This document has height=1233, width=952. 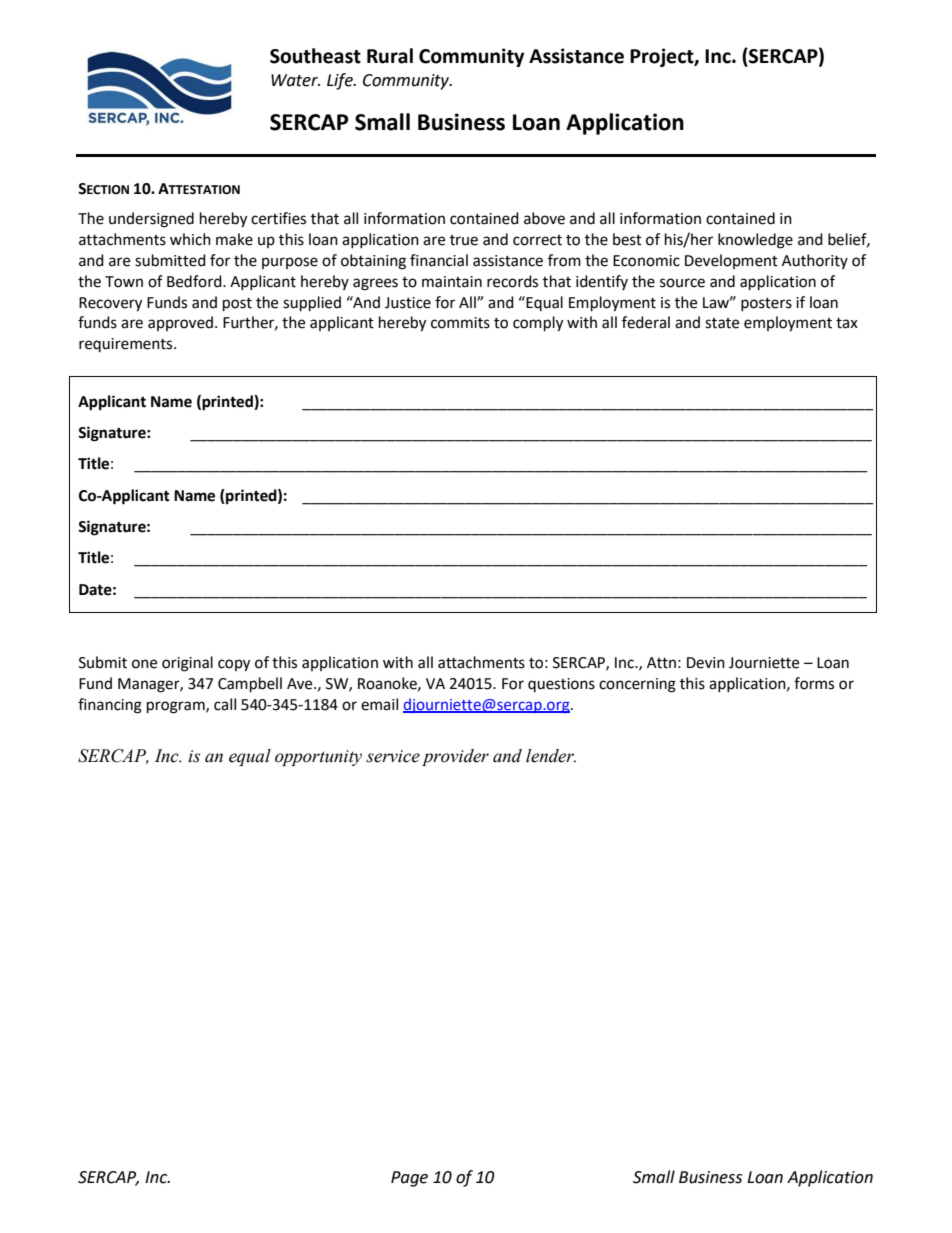 What do you see at coordinates (814, 683) in the document?
I see `forms` at bounding box center [814, 683].
